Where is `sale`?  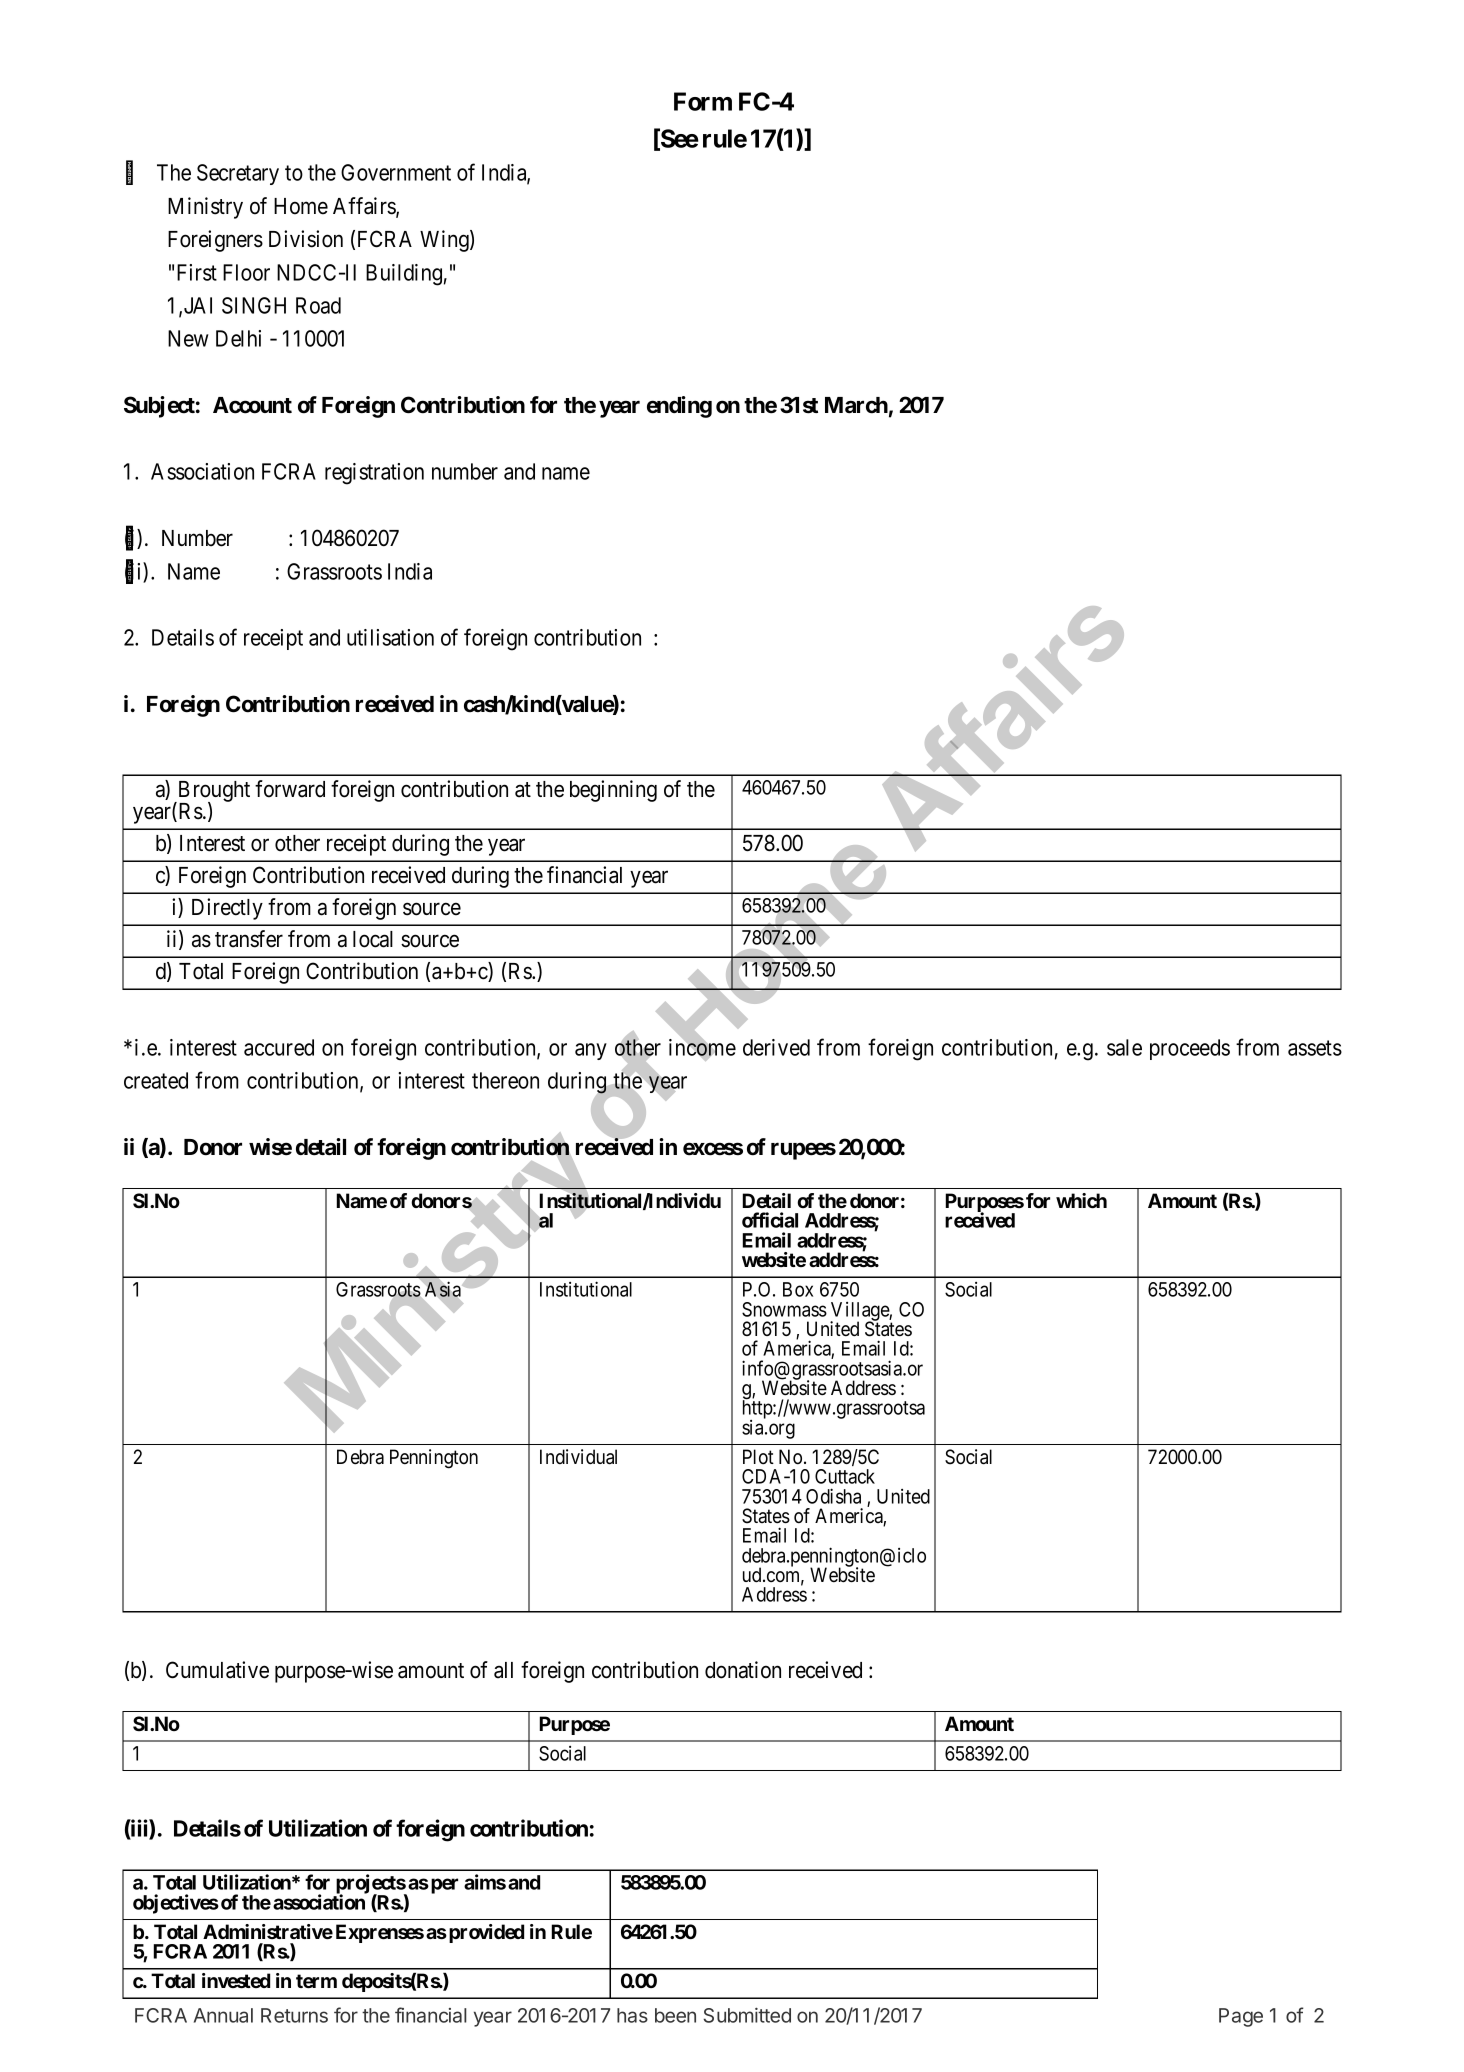 sale is located at coordinates (1124, 1047).
